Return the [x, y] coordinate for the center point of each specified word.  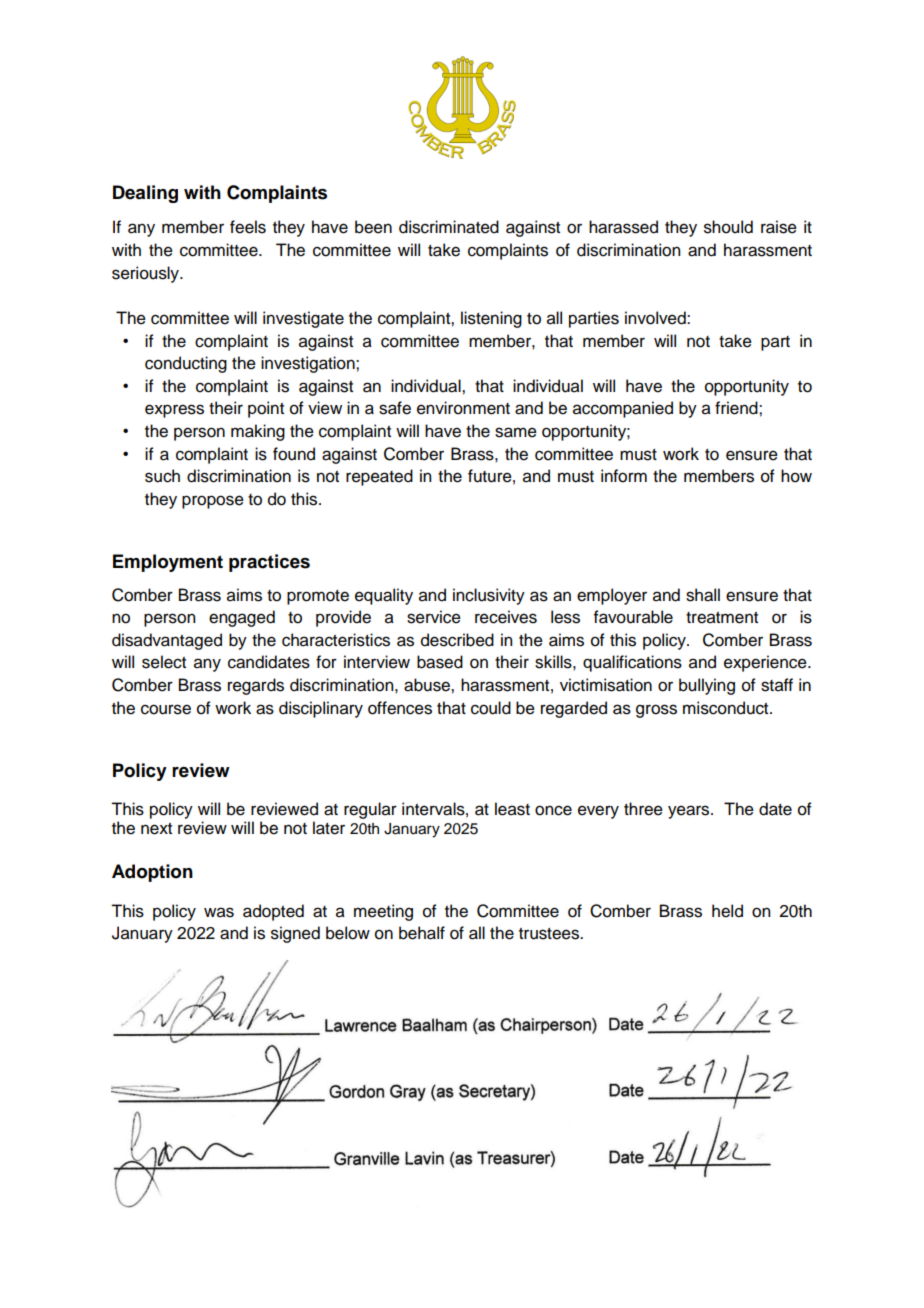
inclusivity [489, 596]
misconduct [727, 708]
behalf [422, 933]
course [166, 709]
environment [463, 408]
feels [248, 227]
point [266, 409]
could [491, 708]
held [727, 911]
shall [703, 595]
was [219, 912]
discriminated [449, 227]
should [728, 227]
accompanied [623, 409]
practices [269, 563]
